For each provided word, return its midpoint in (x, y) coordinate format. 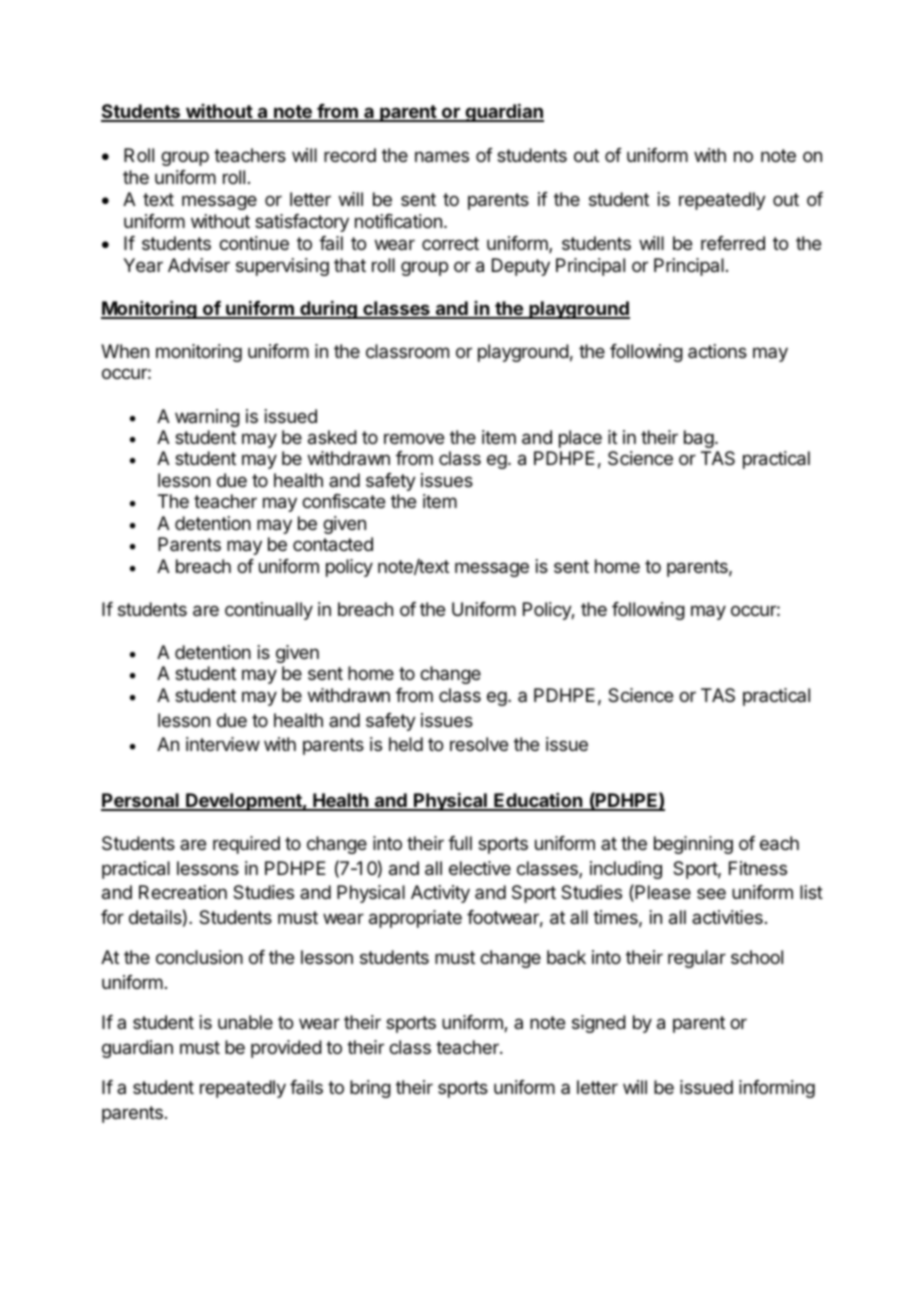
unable (245, 1022)
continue (254, 243)
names (442, 157)
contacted (333, 544)
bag (699, 439)
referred (733, 243)
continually (269, 611)
